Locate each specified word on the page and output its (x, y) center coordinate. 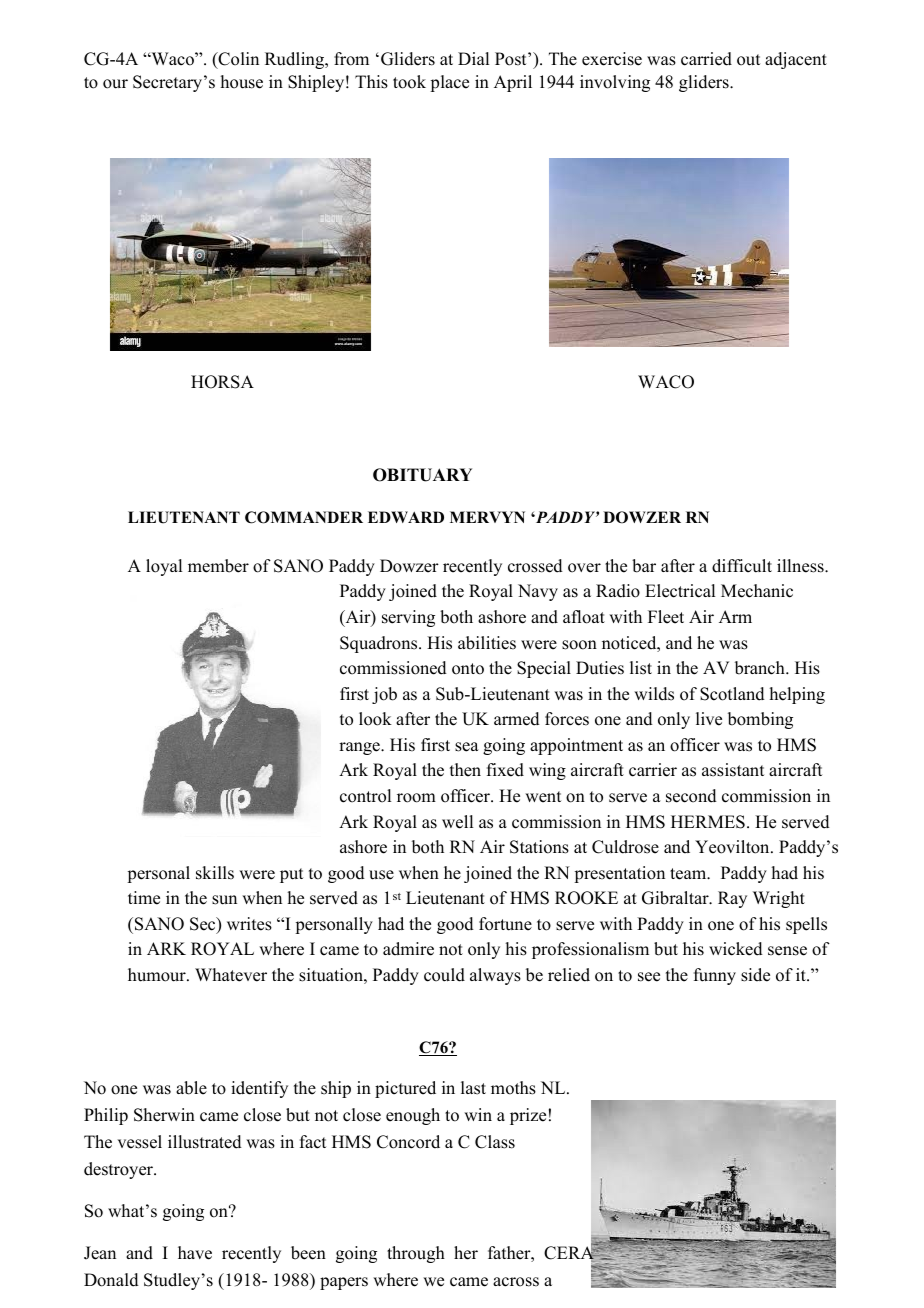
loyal (164, 567)
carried (706, 59)
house (241, 82)
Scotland (732, 694)
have (195, 1253)
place (449, 83)
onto (468, 669)
